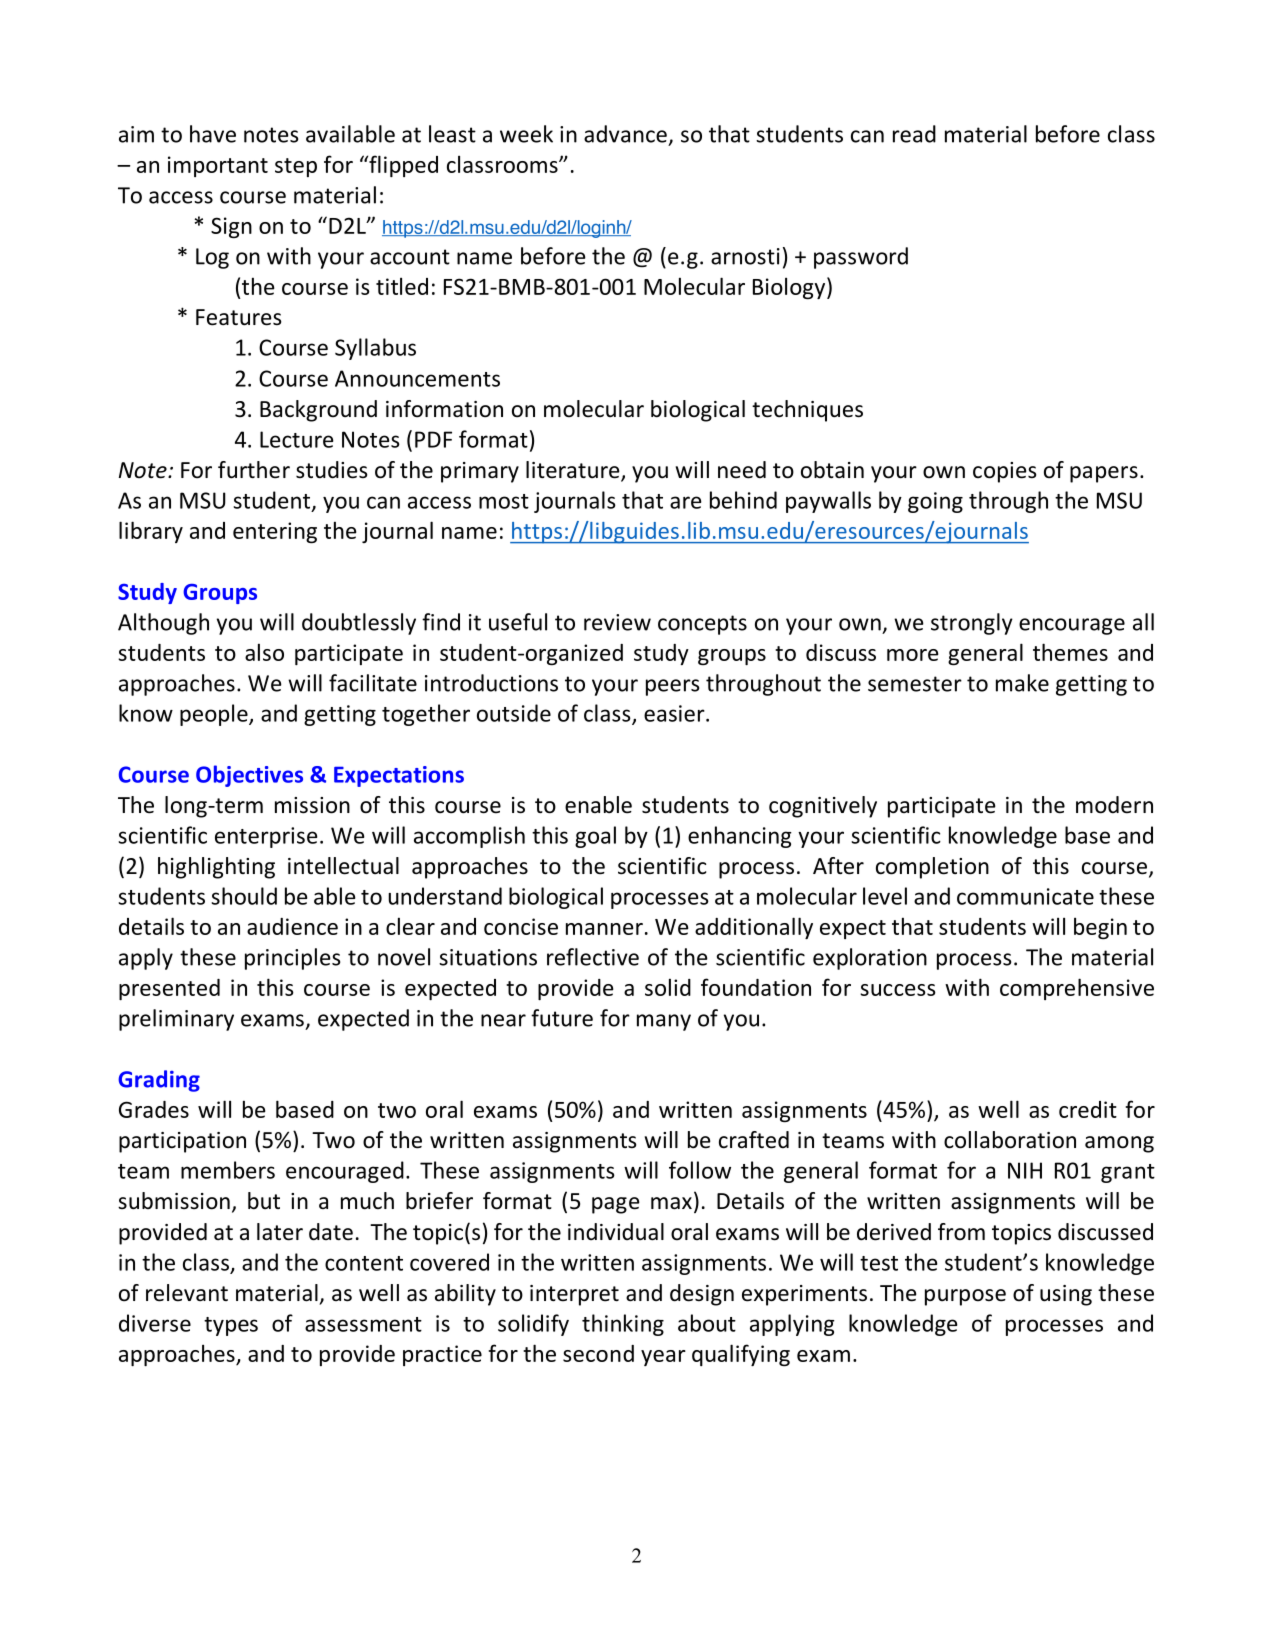 This page has width=1273, height=1648. Describe the element at coordinates (604, 929) in the page. I see `manner` at that location.
